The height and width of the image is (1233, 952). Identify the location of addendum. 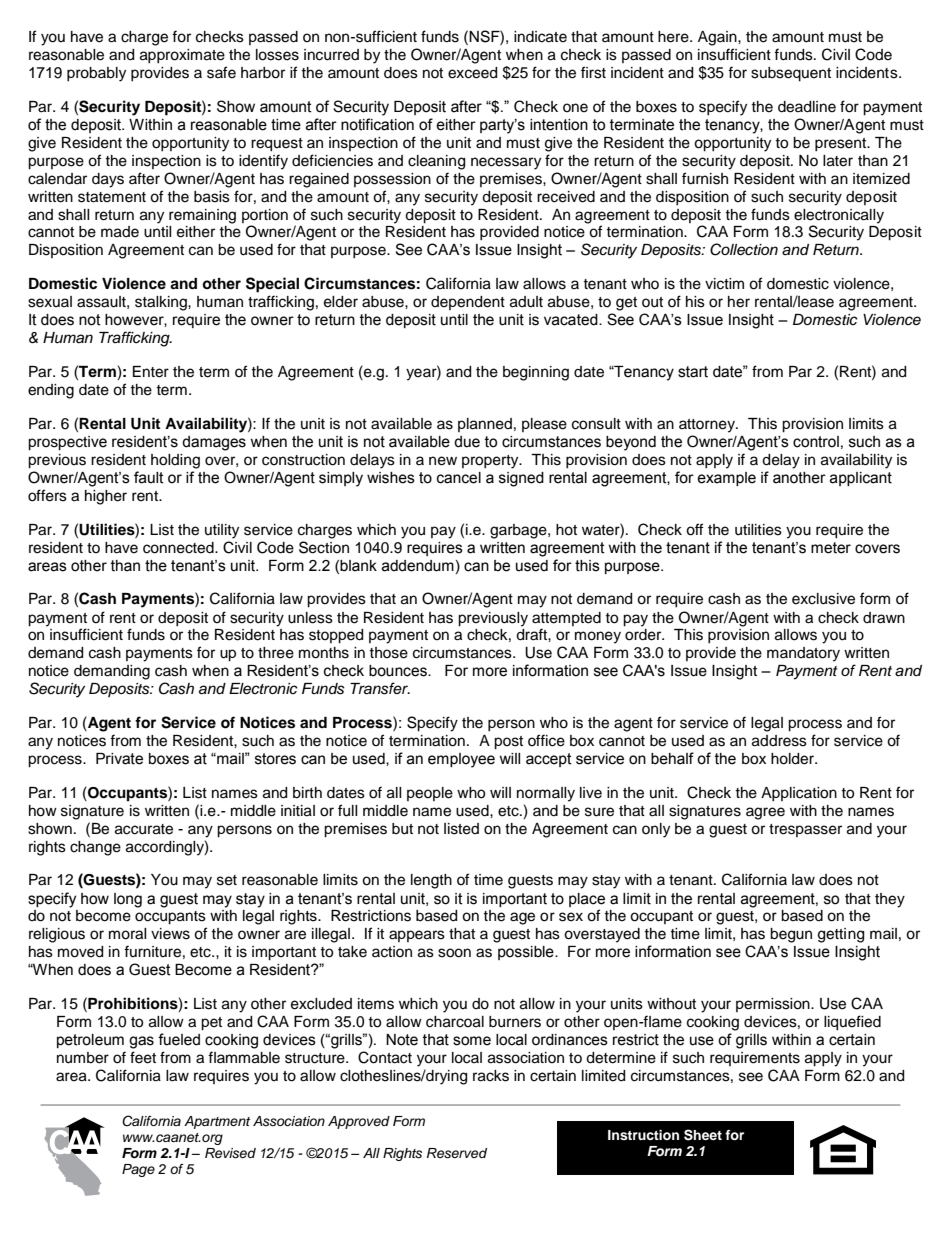
(418, 566).
